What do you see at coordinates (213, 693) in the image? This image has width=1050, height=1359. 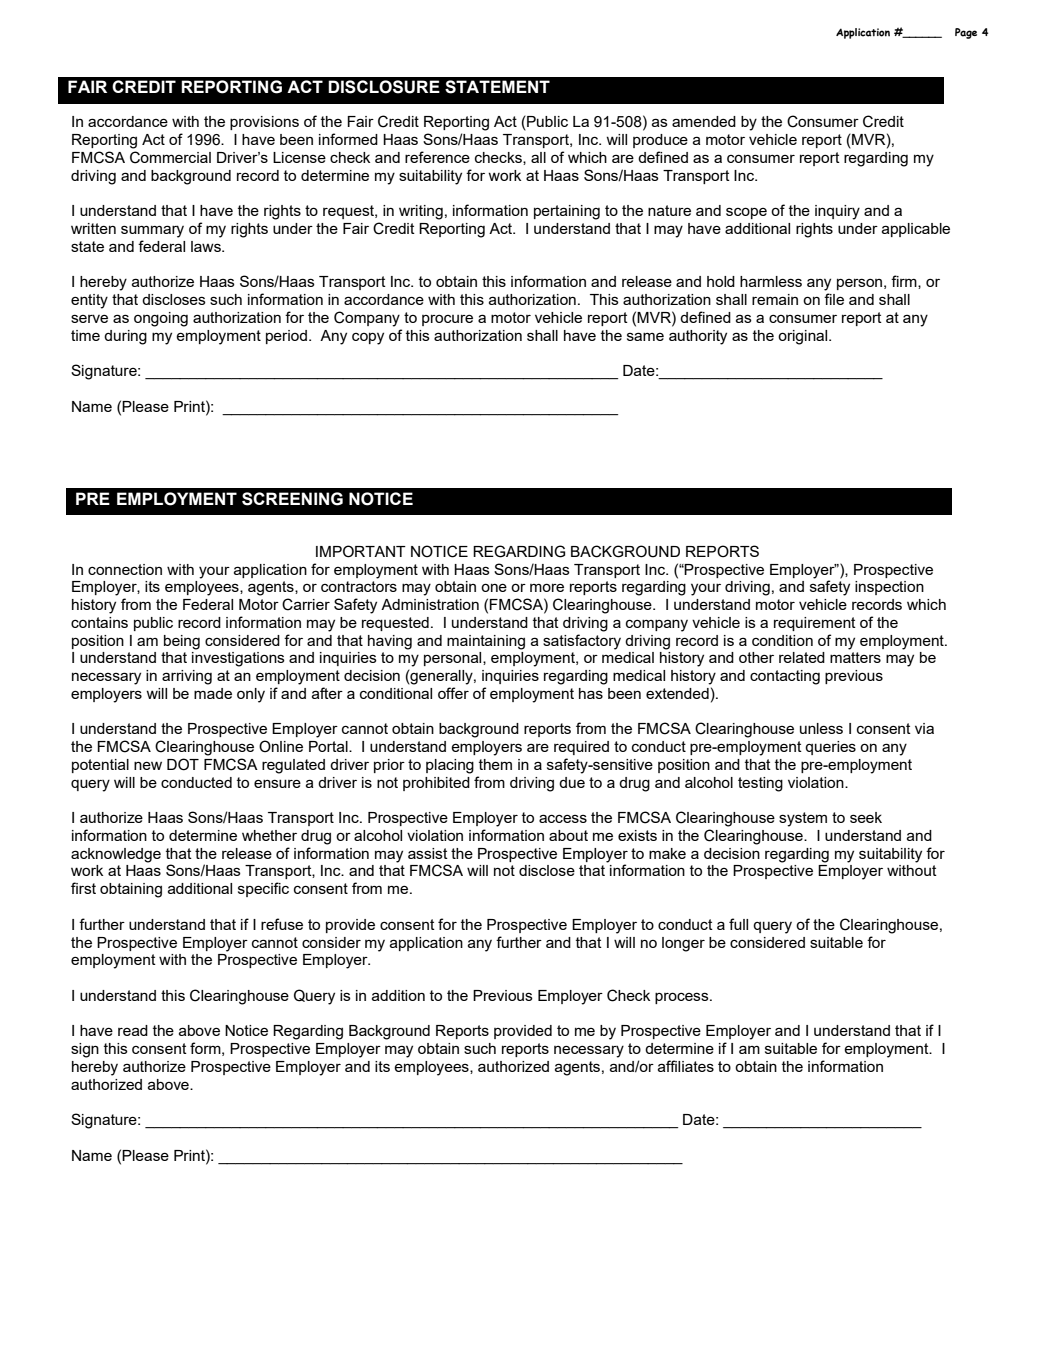 I see `made` at bounding box center [213, 693].
